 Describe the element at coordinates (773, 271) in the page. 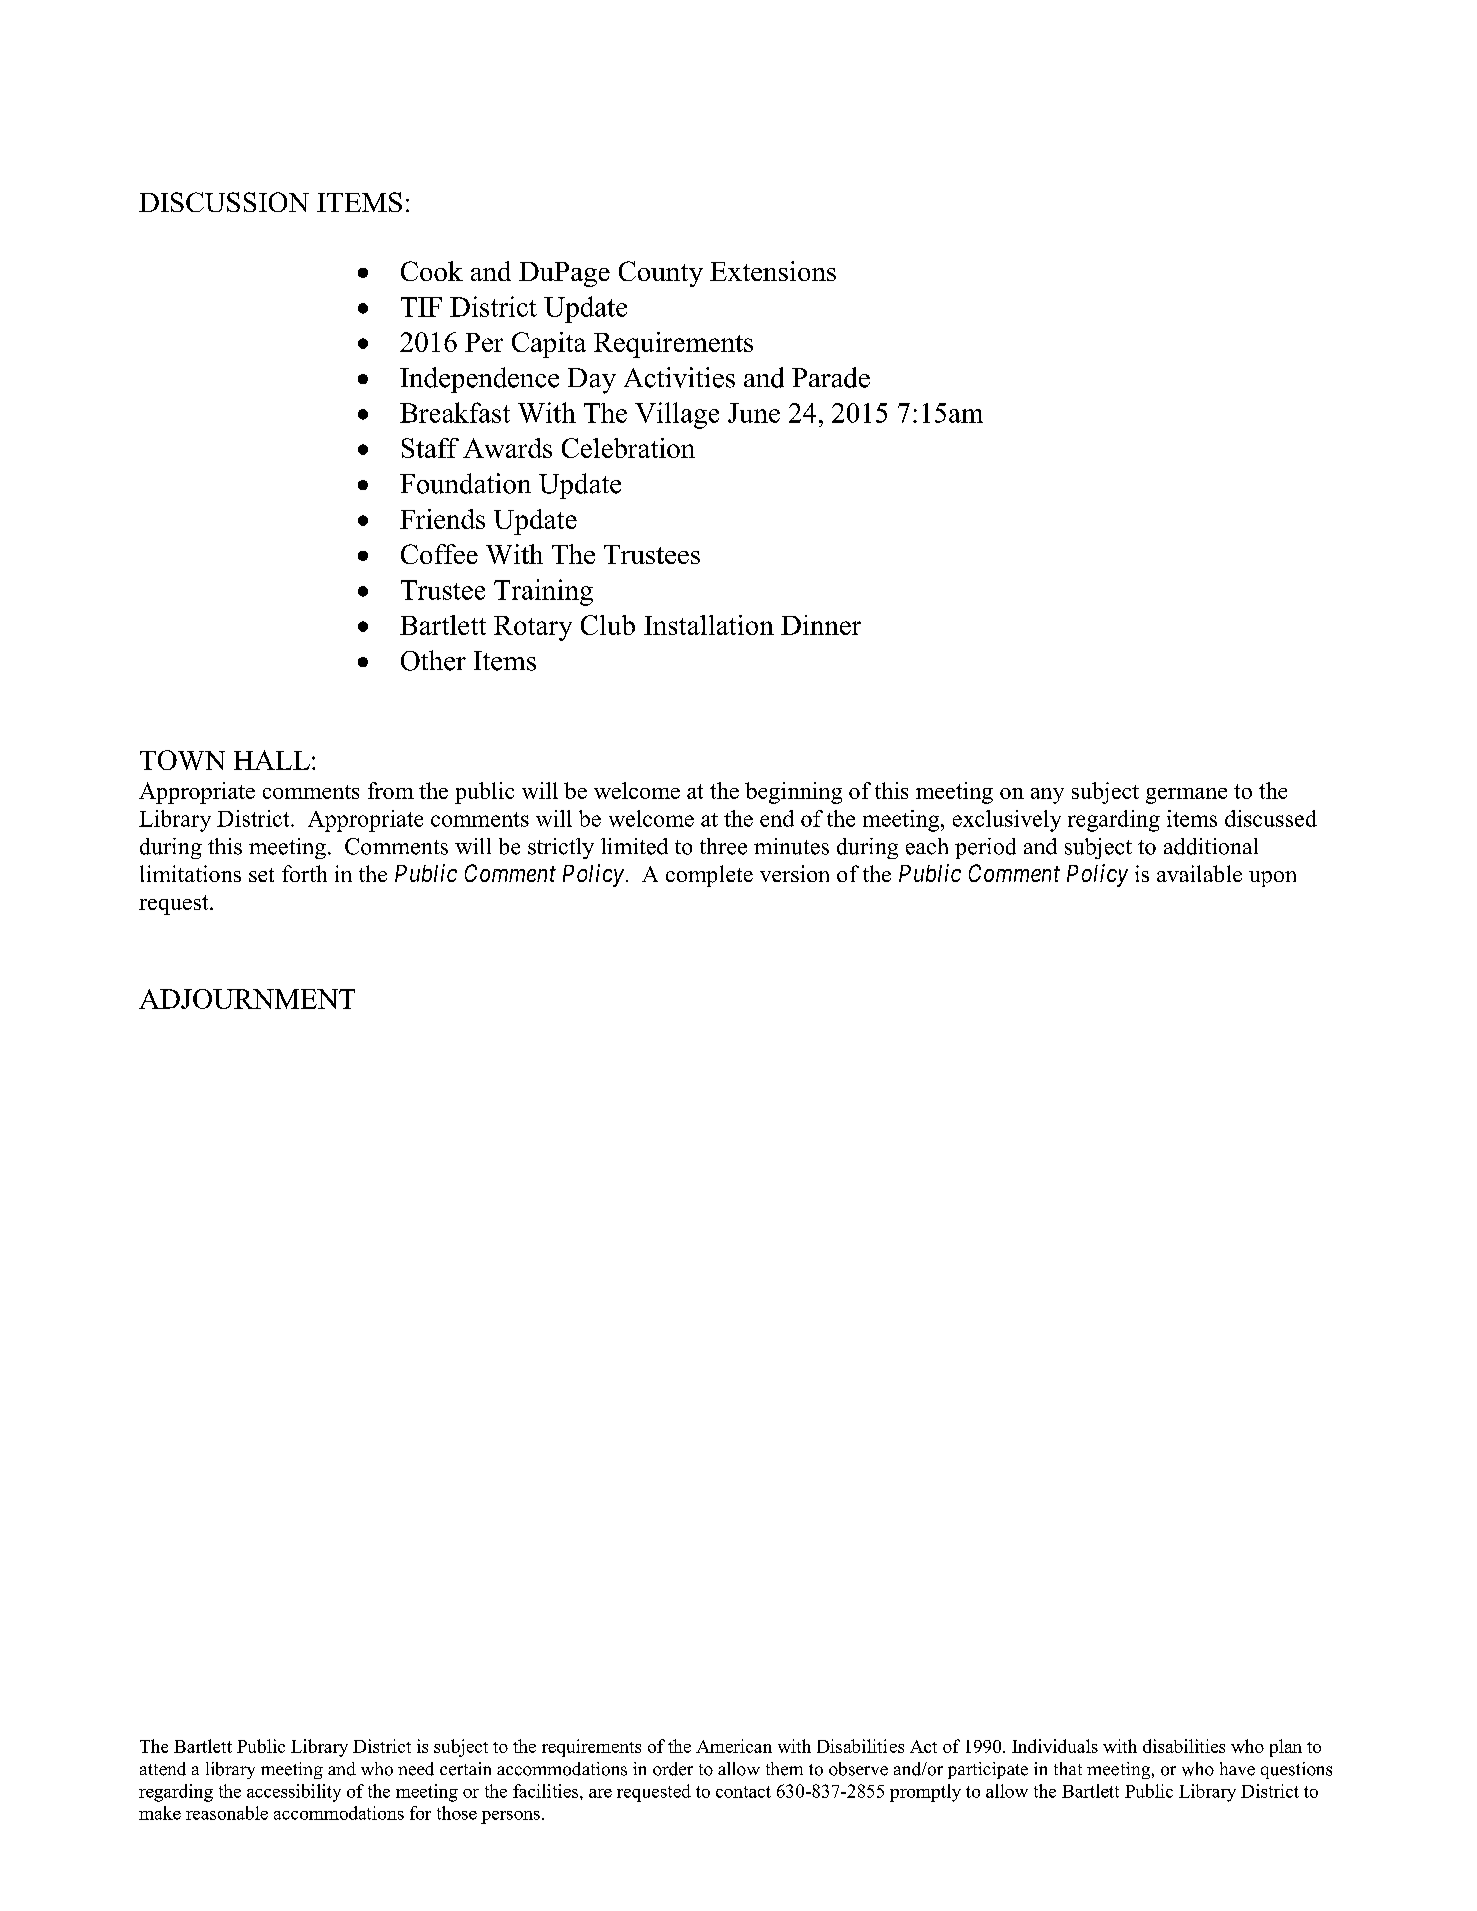

I see `Extensions` at that location.
